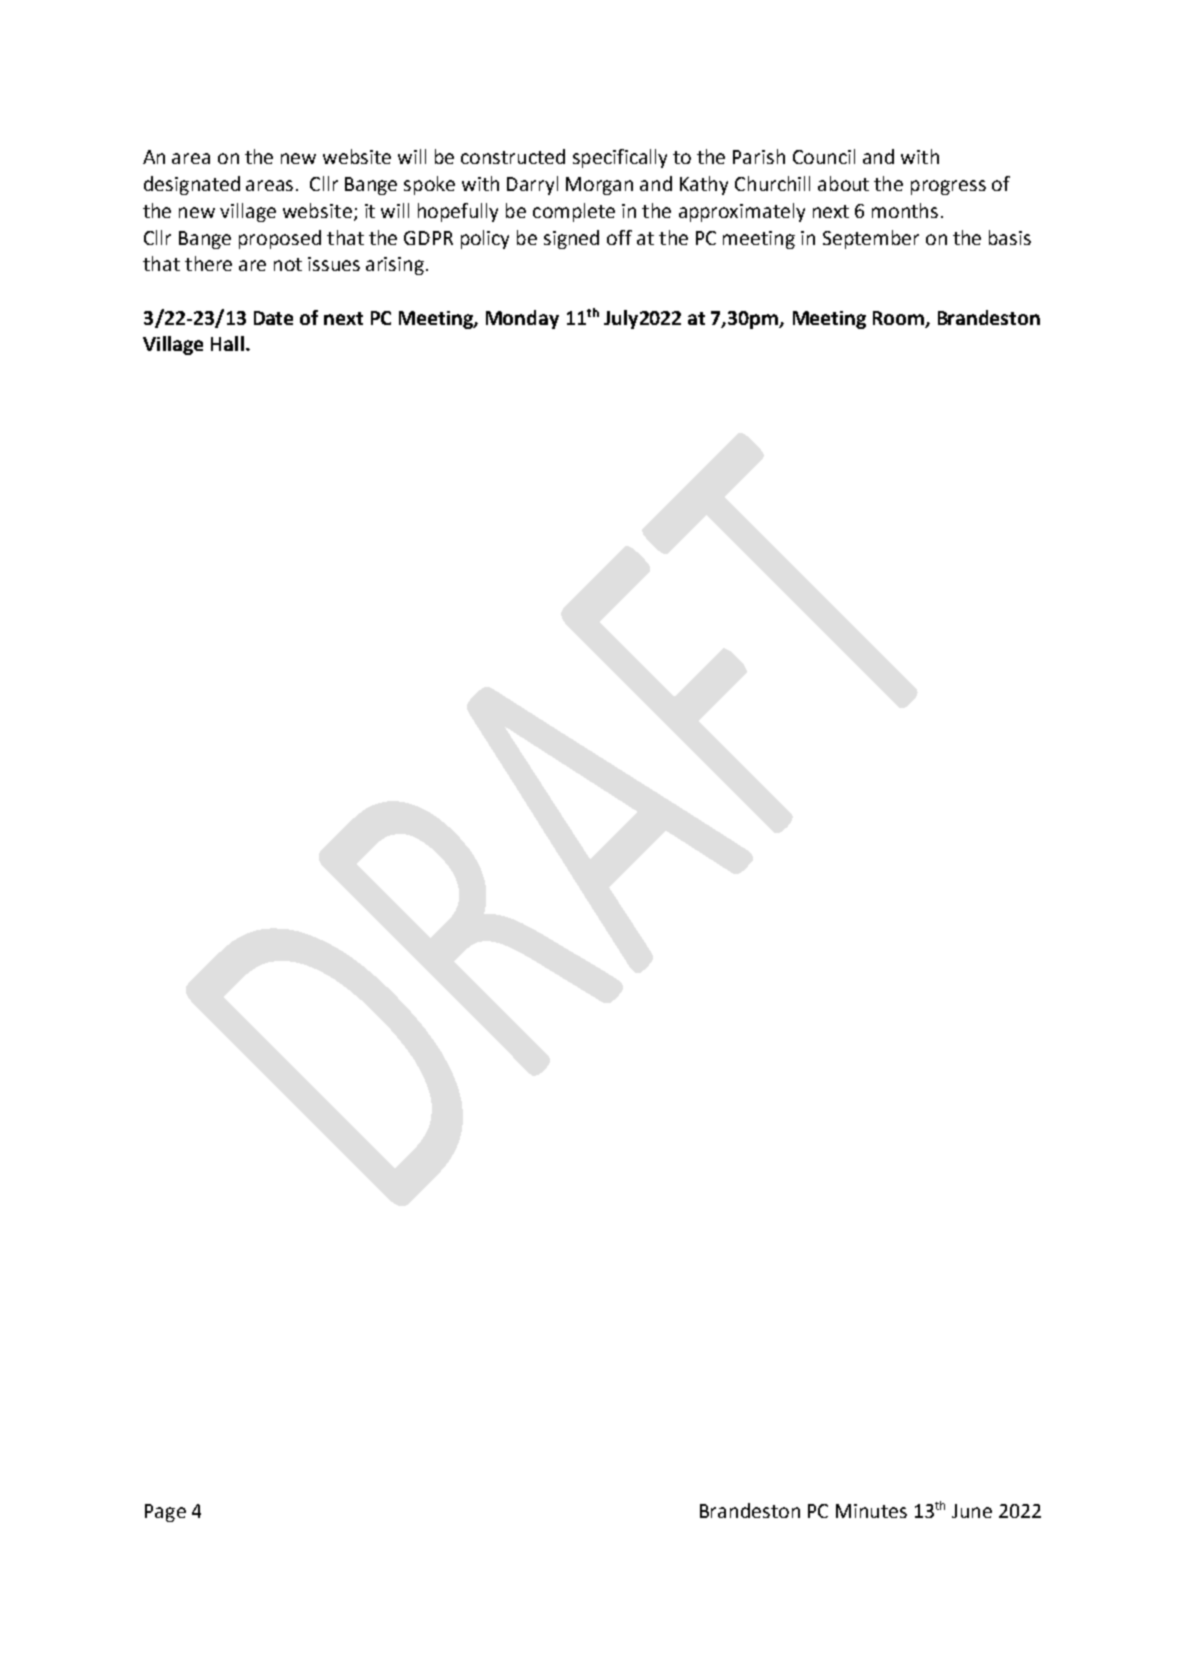  Describe the element at coordinates (280, 239) in the page. I see `proposed` at that location.
